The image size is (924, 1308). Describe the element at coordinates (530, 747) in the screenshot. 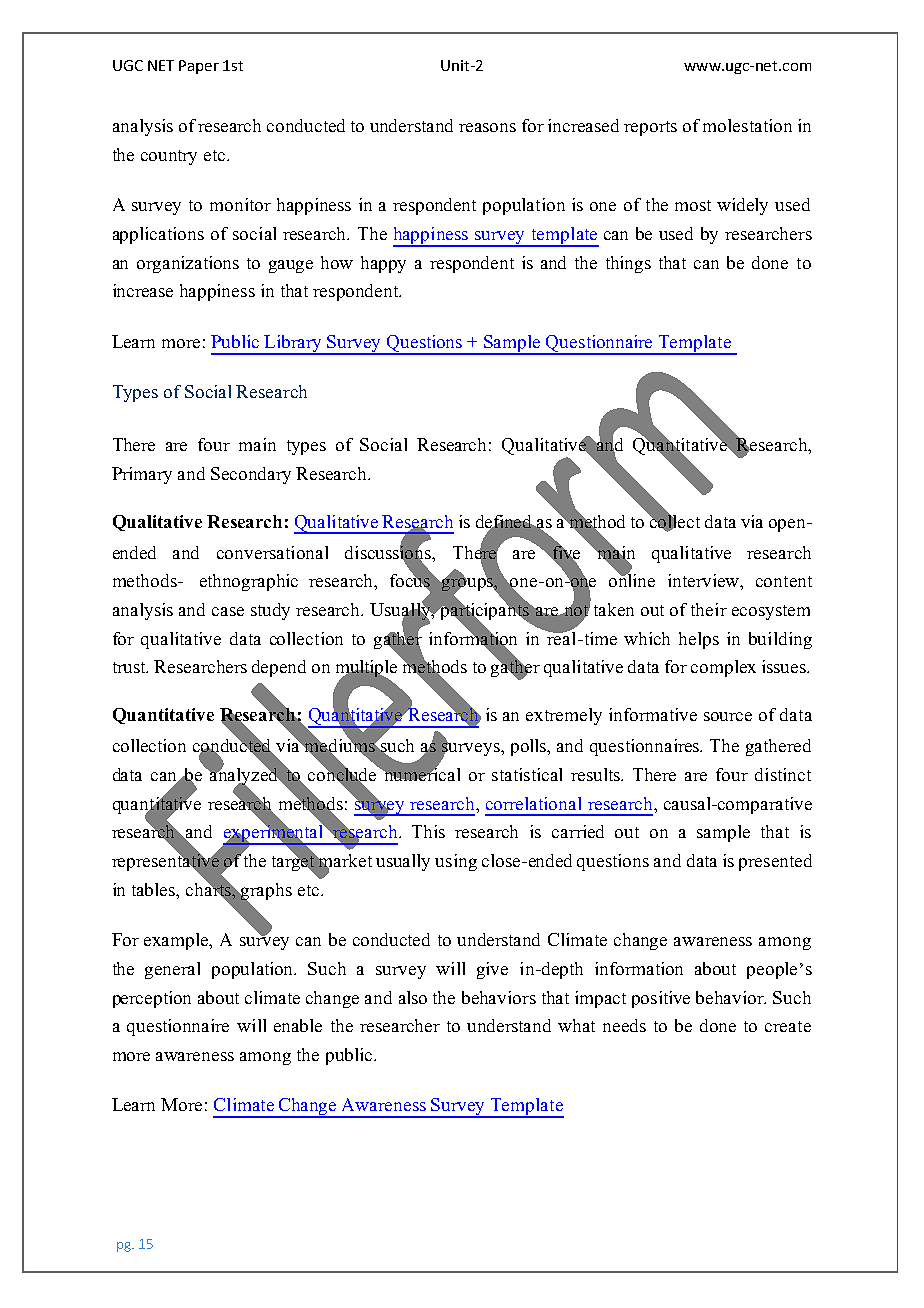

I see `polls` at that location.
